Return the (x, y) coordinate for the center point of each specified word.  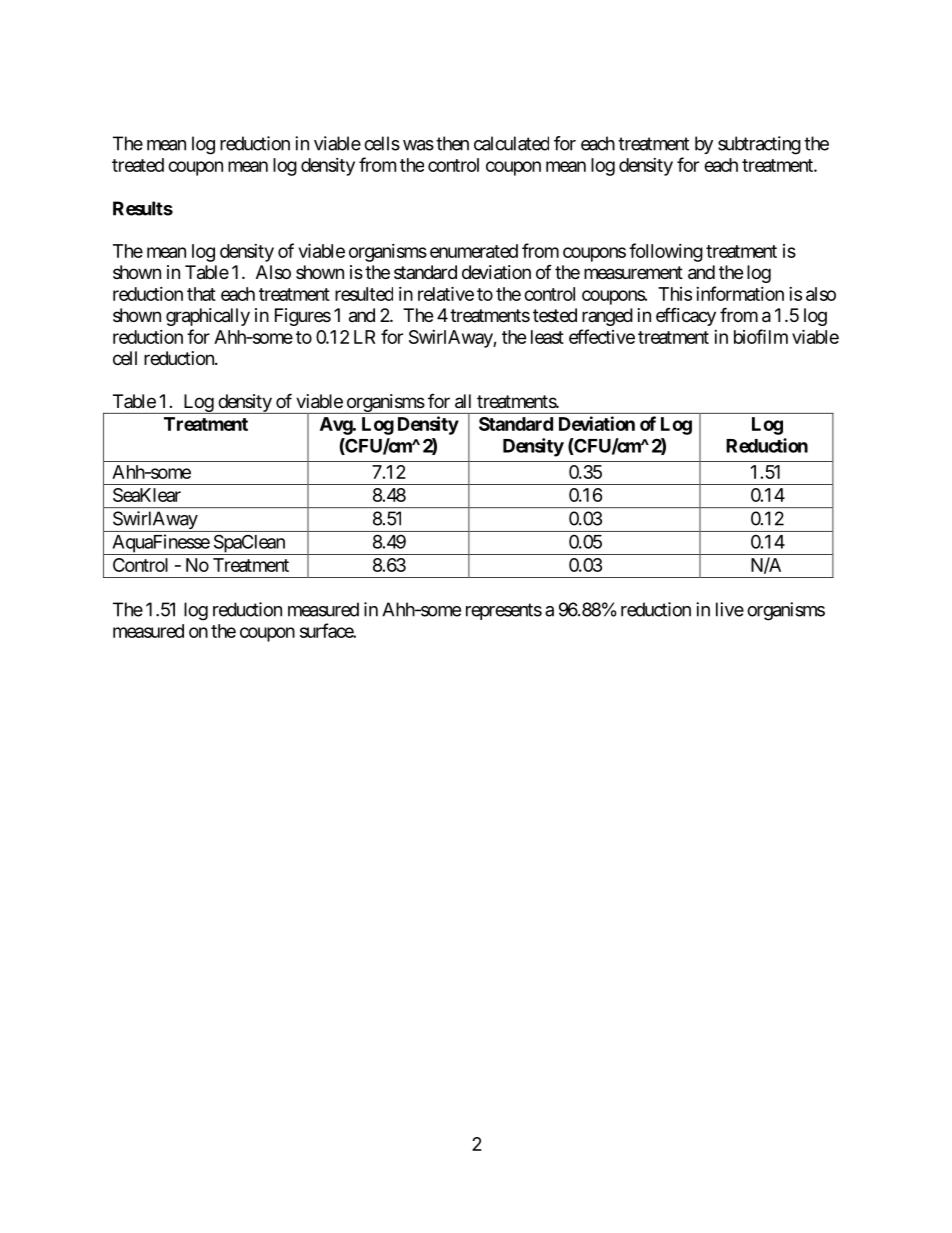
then (452, 143)
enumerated (474, 251)
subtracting (759, 145)
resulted (364, 294)
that (201, 294)
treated (138, 165)
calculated (511, 143)
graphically (208, 317)
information (740, 293)
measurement (633, 273)
